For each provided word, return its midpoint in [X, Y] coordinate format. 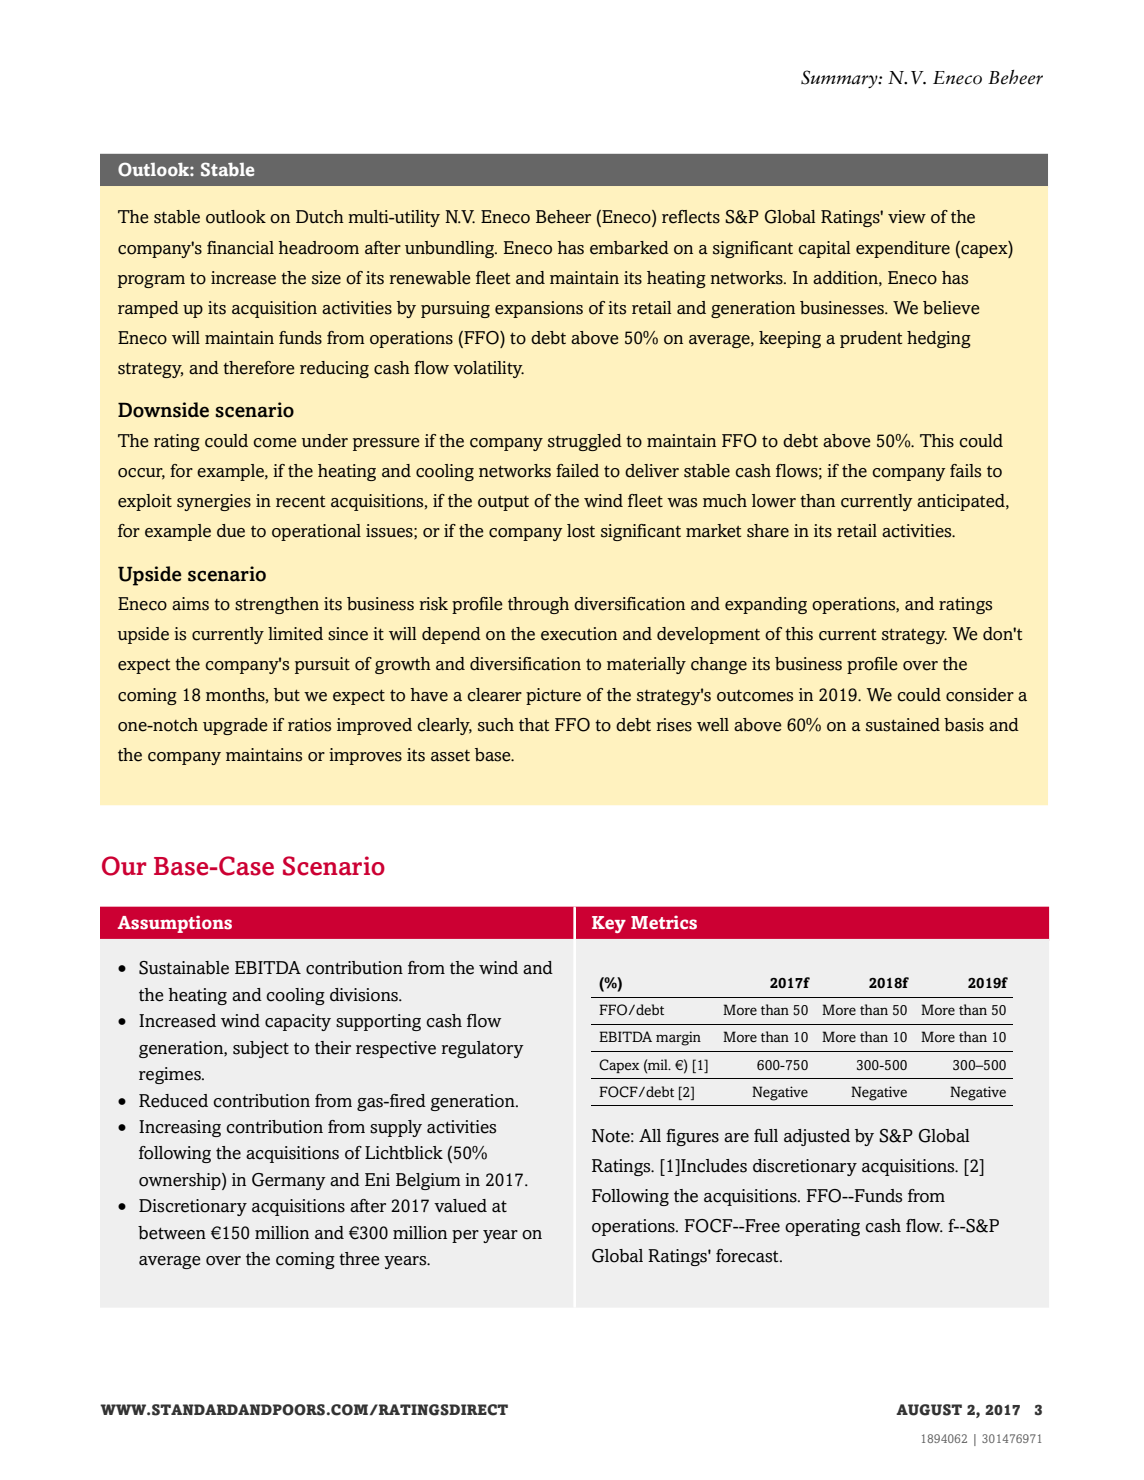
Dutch [320, 217]
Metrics [664, 922]
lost [581, 531]
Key [609, 924]
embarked [629, 248]
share [768, 531]
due [231, 531]
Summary [840, 79]
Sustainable [184, 968]
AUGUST [929, 1410]
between [172, 1233]
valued [460, 1206]
